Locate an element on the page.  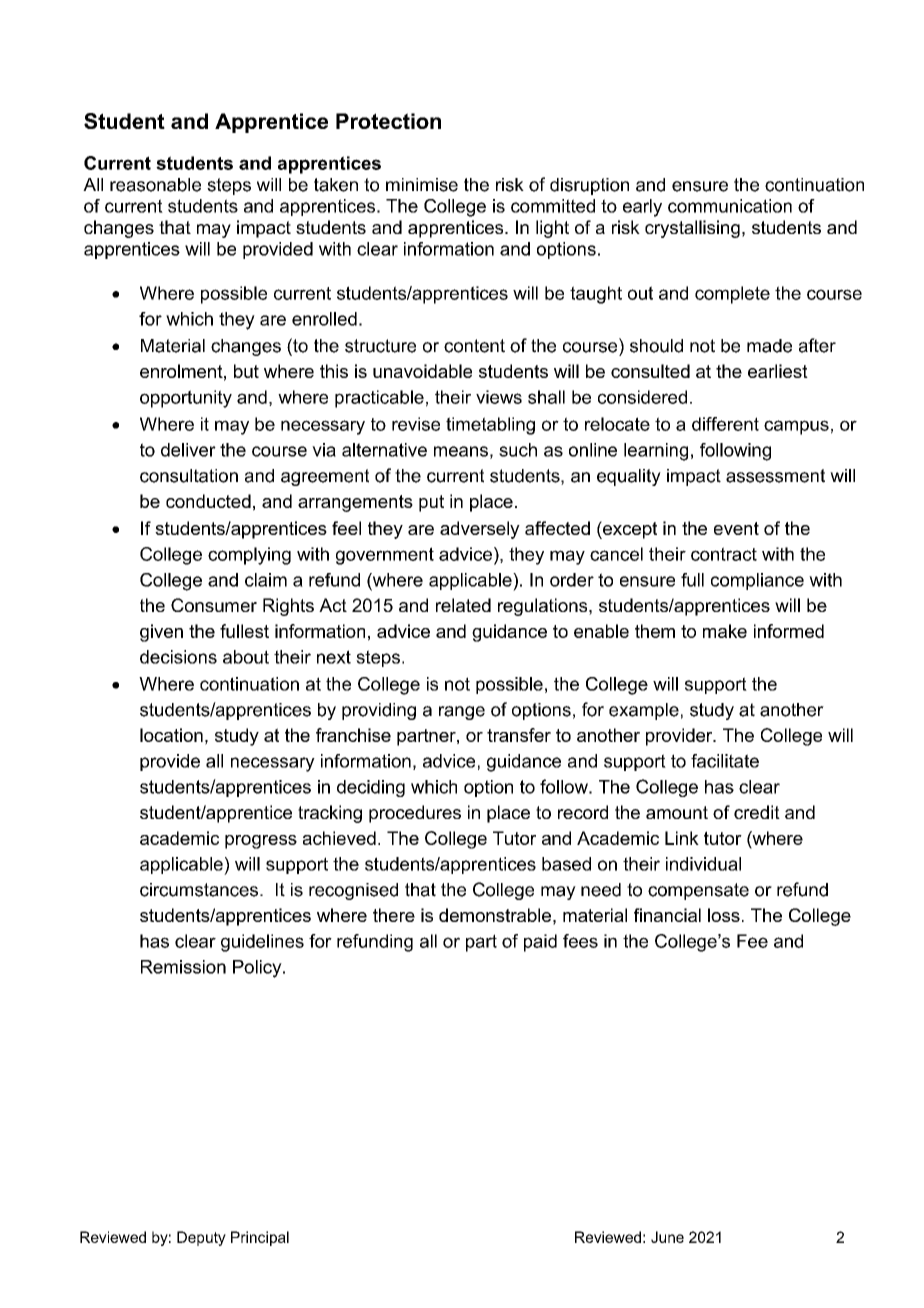
demonstrable is located at coordinates (495, 915).
